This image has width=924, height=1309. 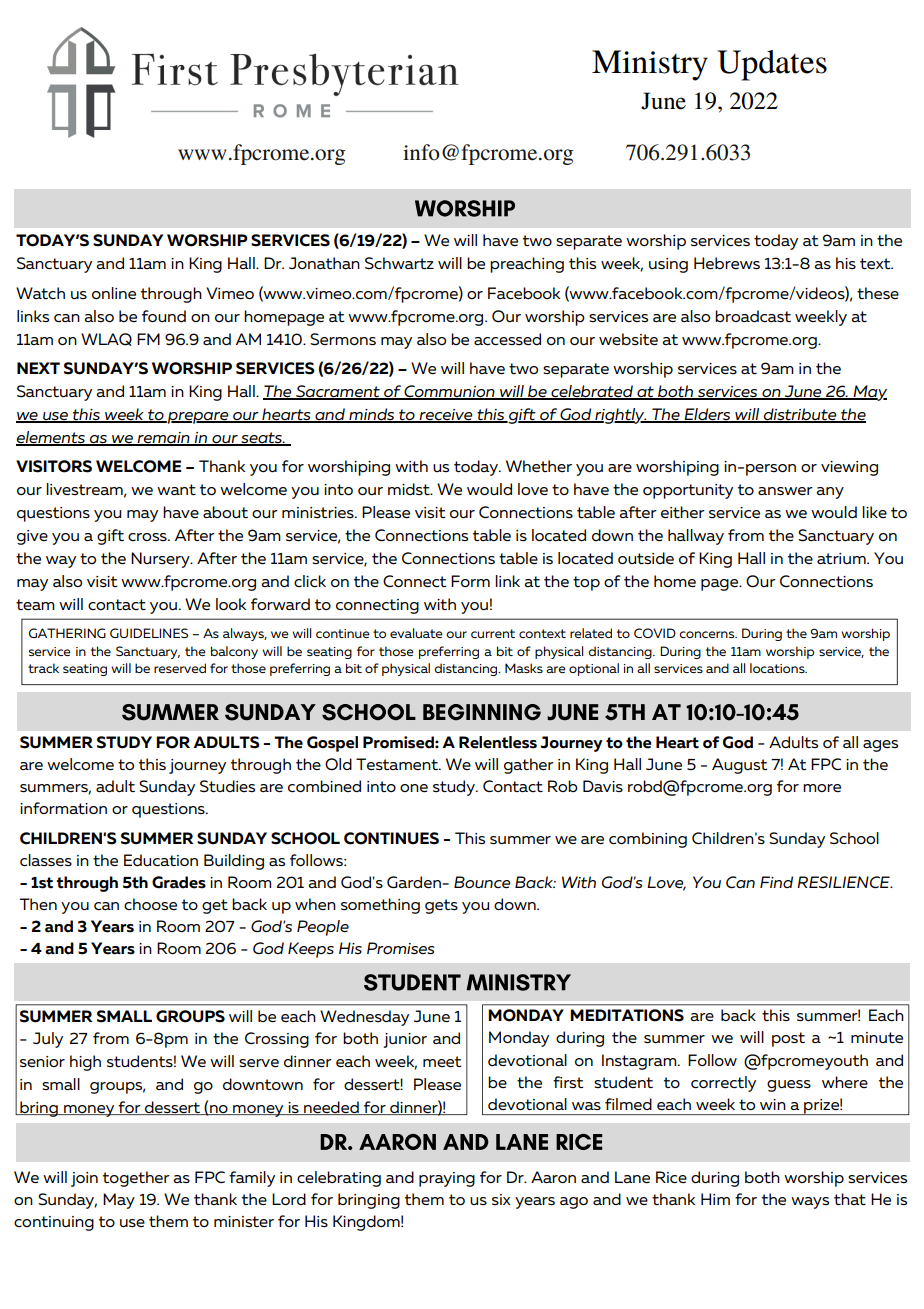 I want to click on together, so click(x=136, y=1179).
